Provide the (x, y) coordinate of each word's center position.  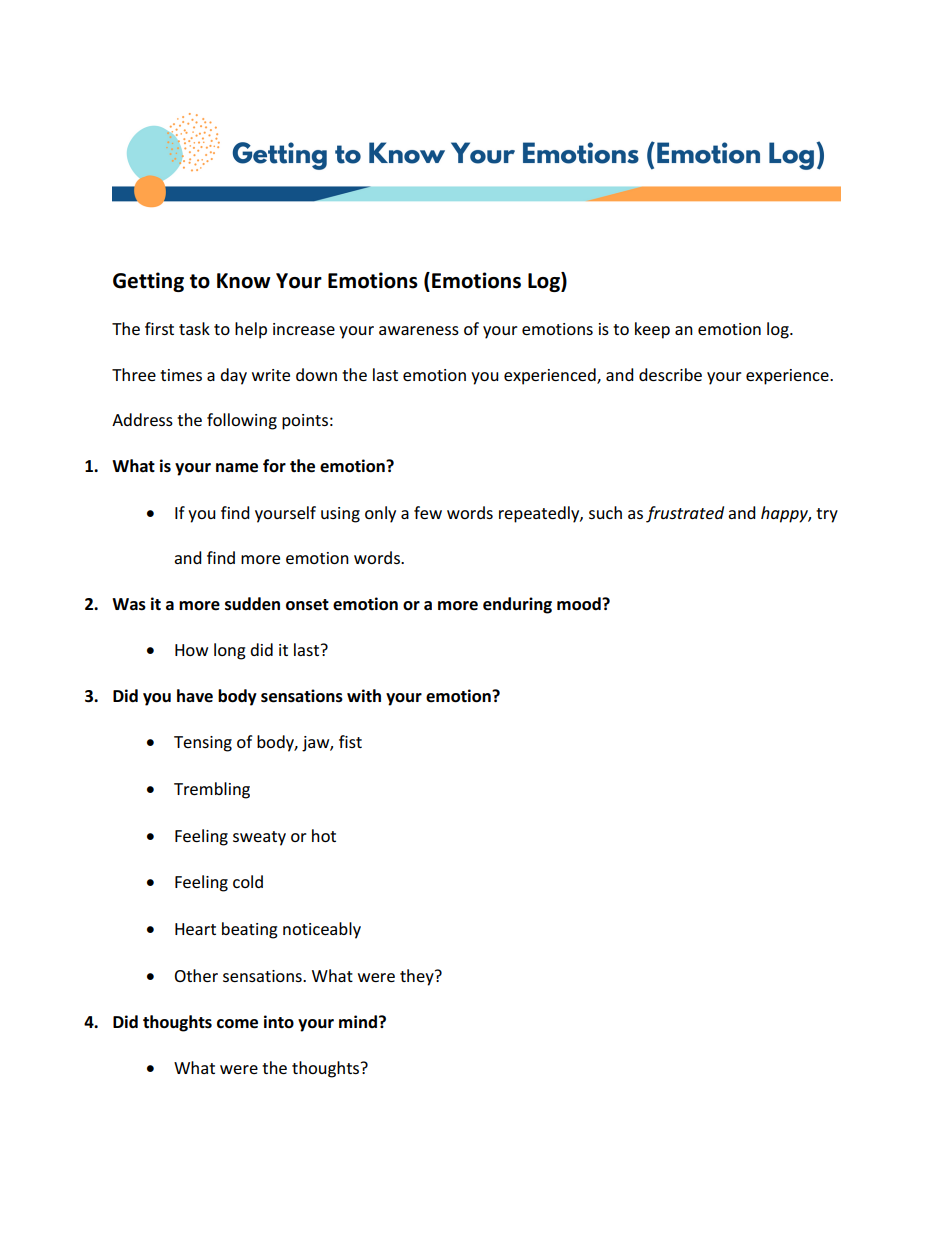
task (194, 328)
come (237, 1024)
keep (652, 330)
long (230, 651)
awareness (419, 330)
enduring (517, 605)
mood (580, 604)
